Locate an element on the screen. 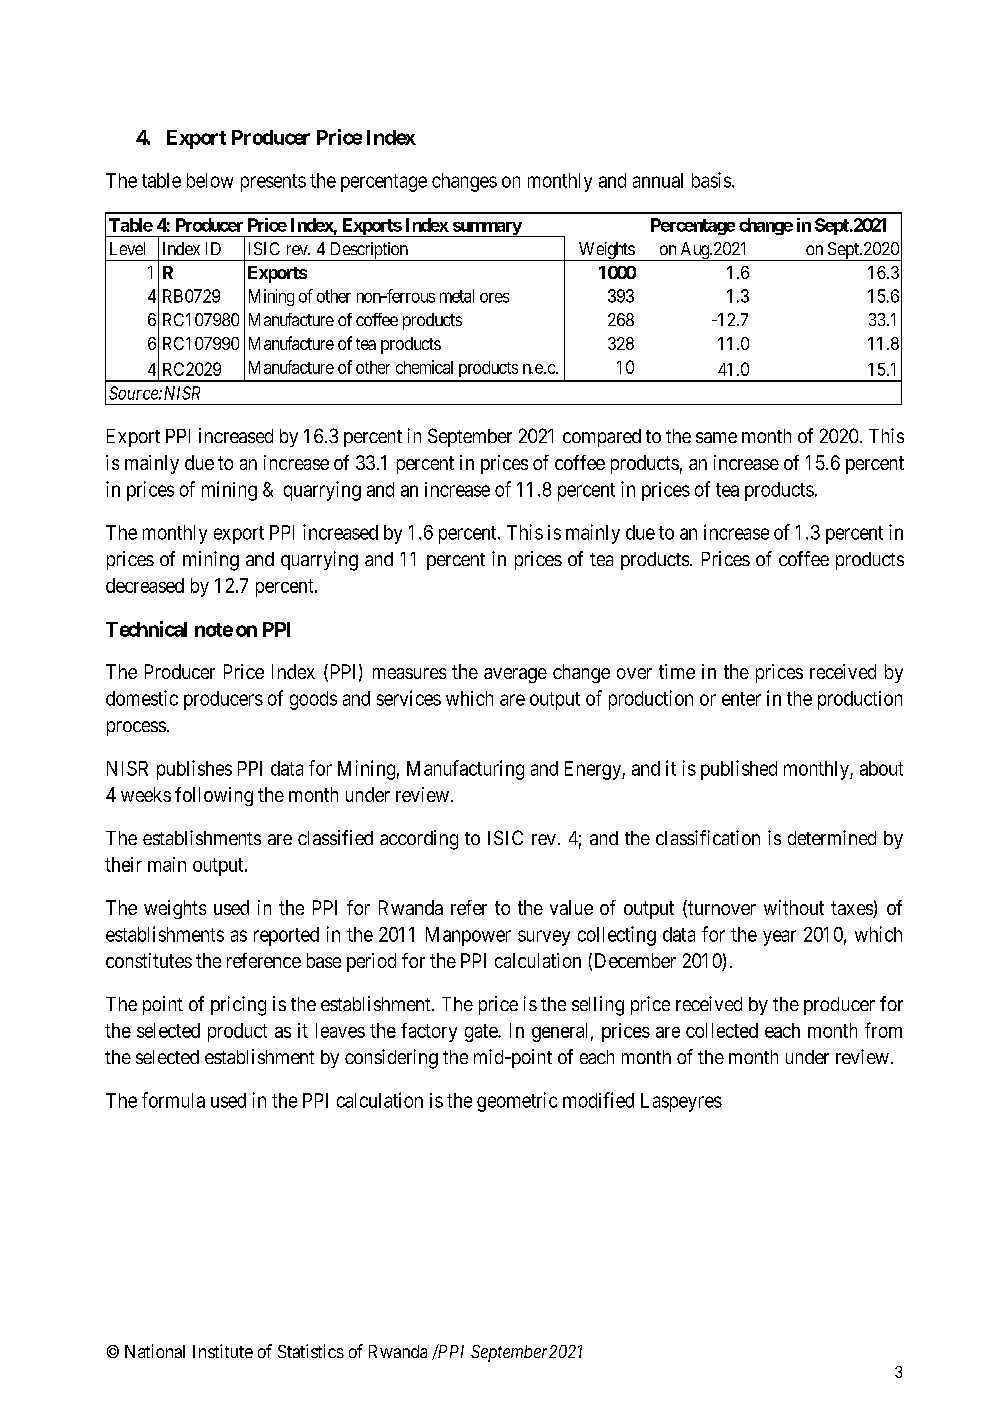  enter is located at coordinates (741, 699).
